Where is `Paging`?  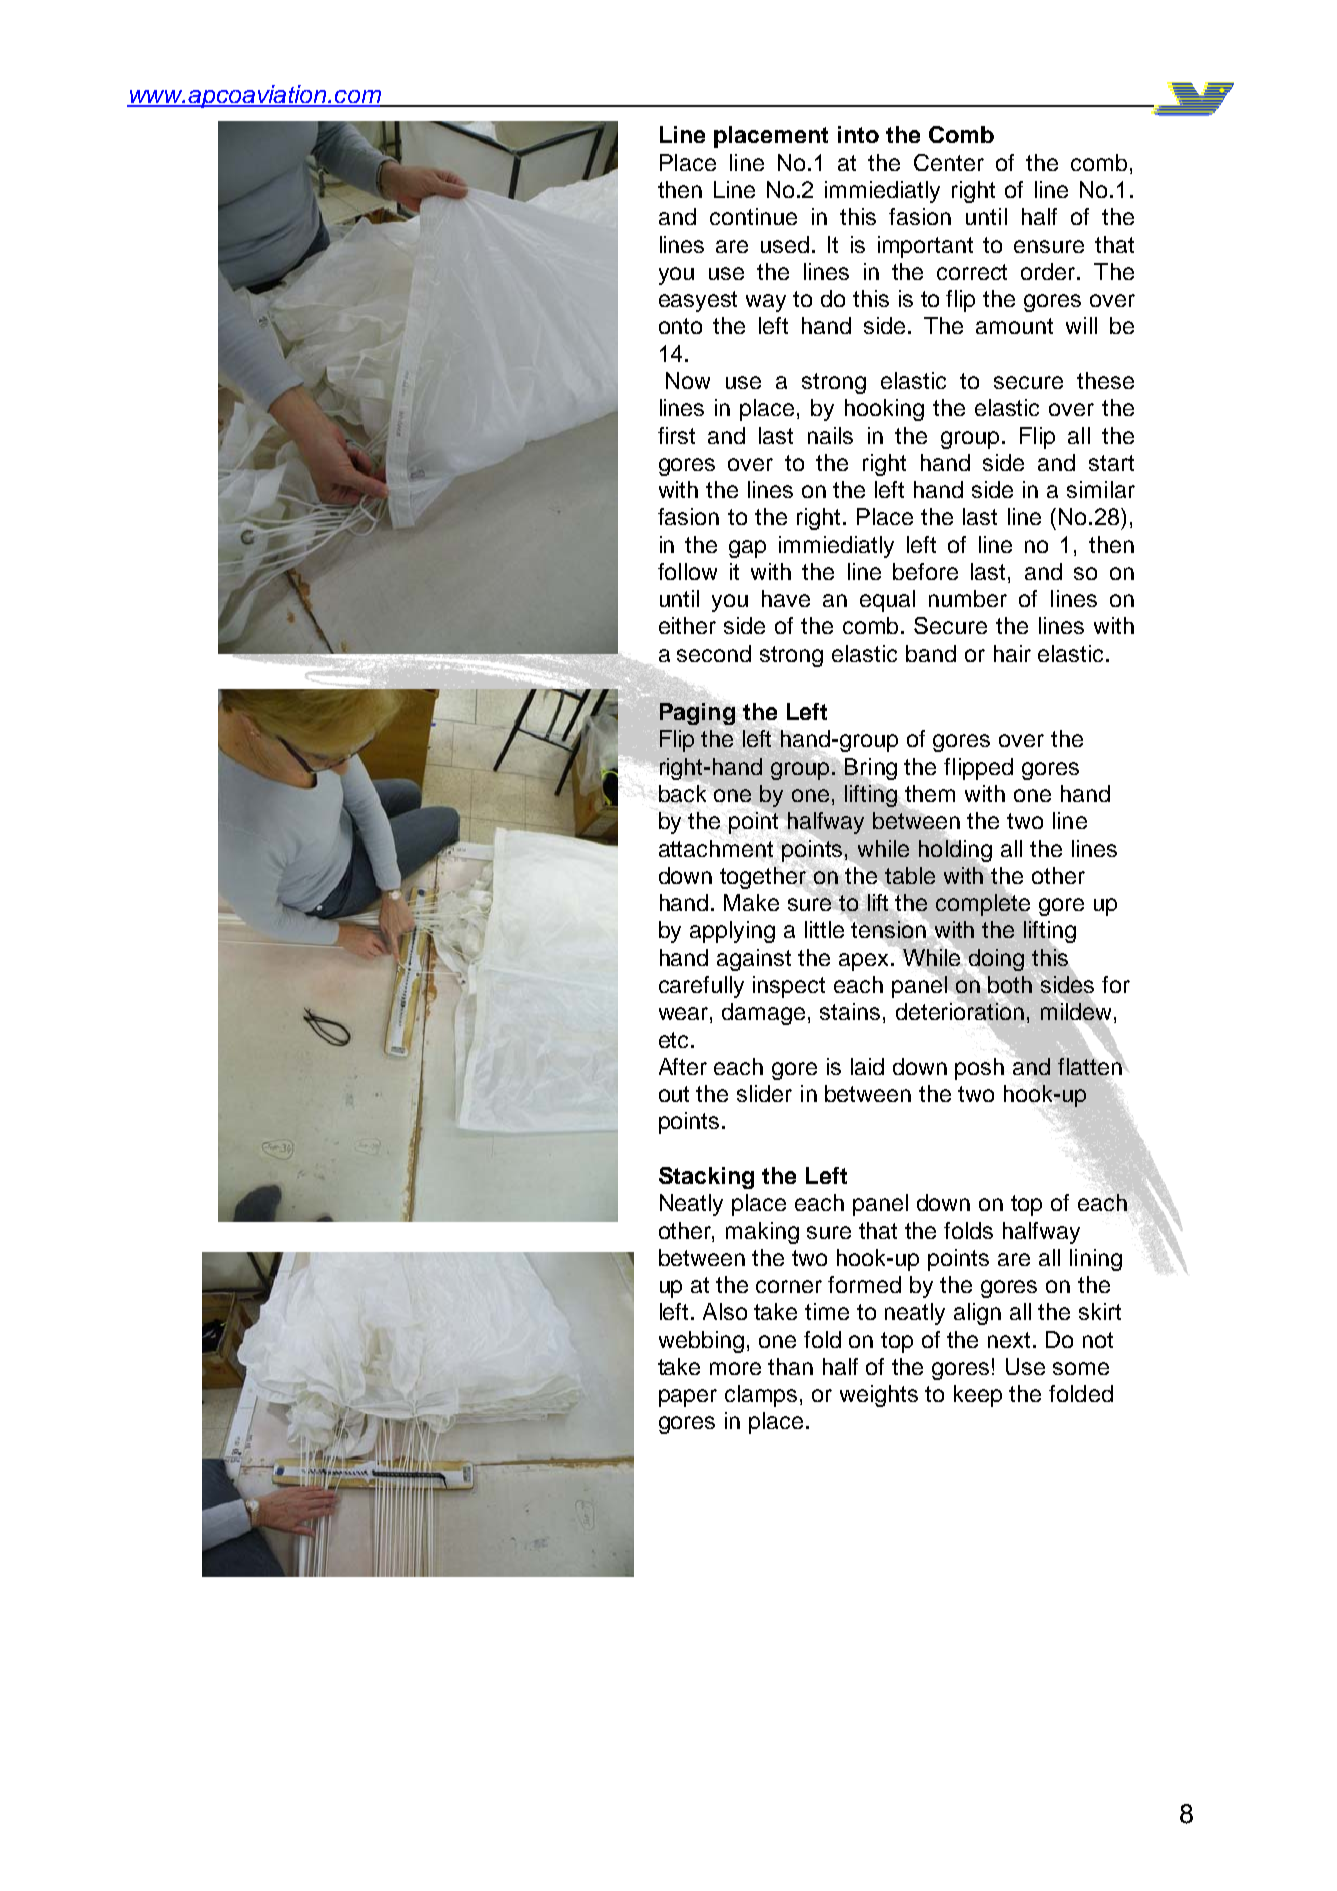
Paging is located at coordinates (697, 714).
